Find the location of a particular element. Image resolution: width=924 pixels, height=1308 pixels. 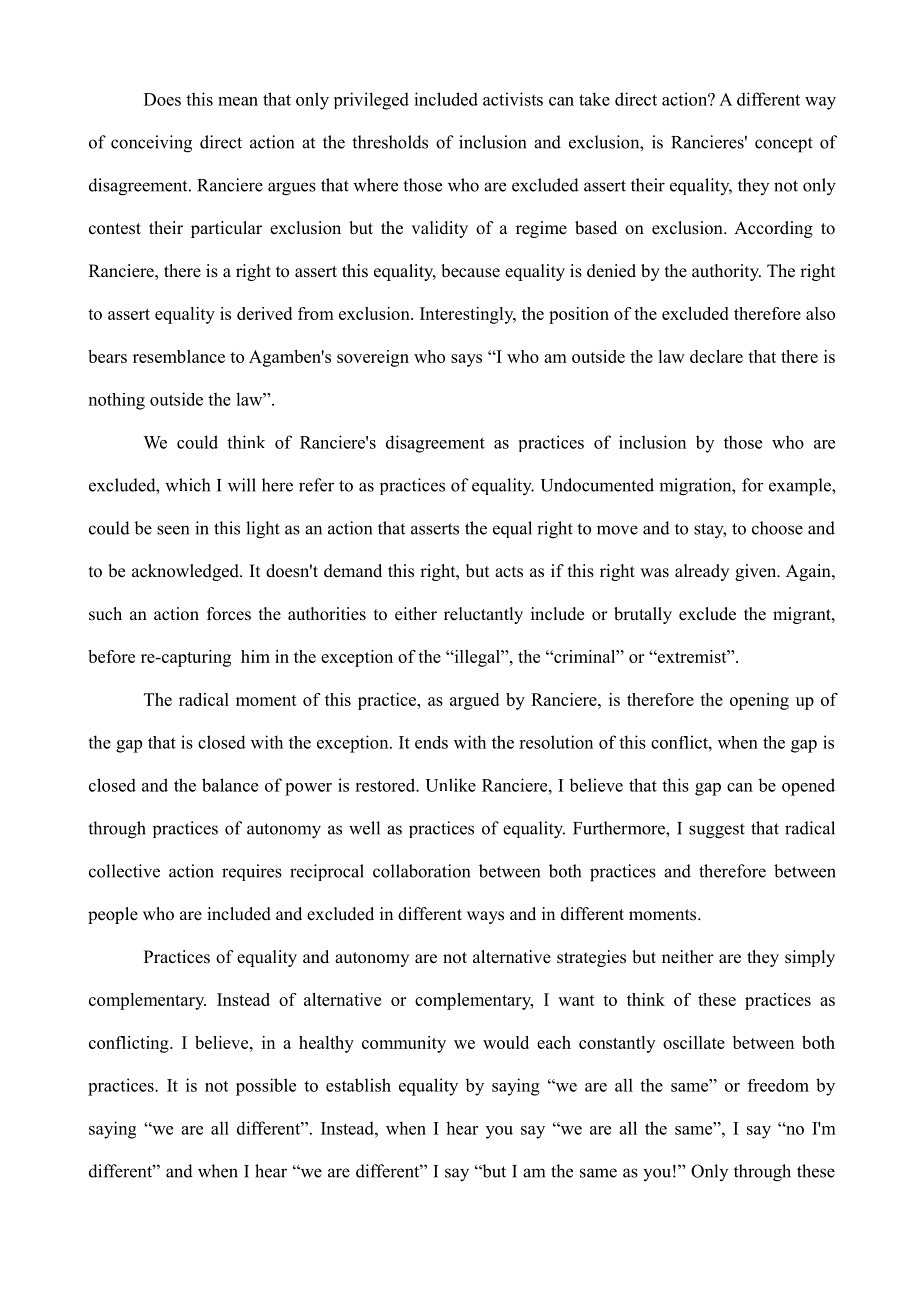

argued is located at coordinates (474, 701).
